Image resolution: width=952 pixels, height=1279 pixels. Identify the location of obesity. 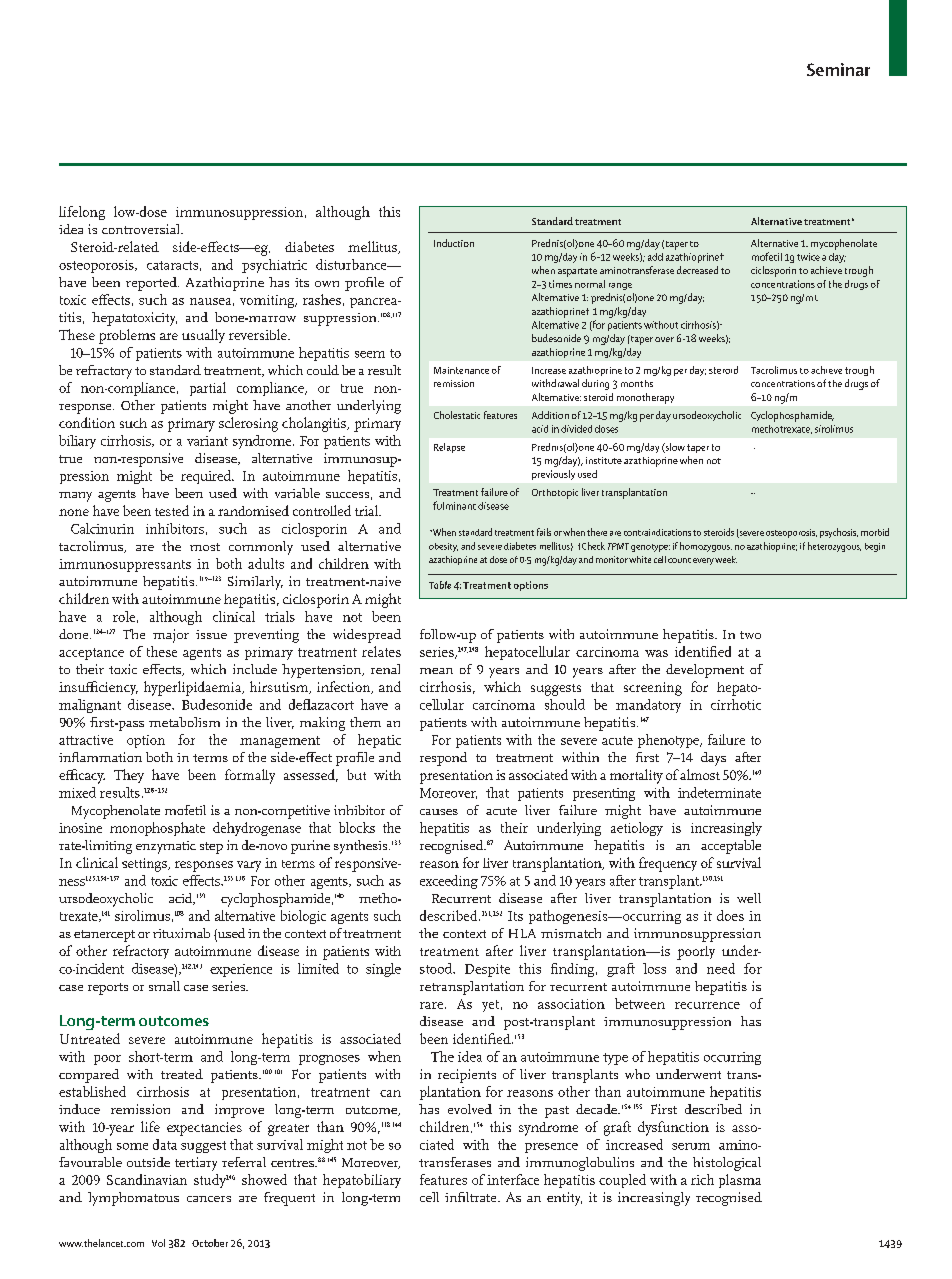
(443, 547).
